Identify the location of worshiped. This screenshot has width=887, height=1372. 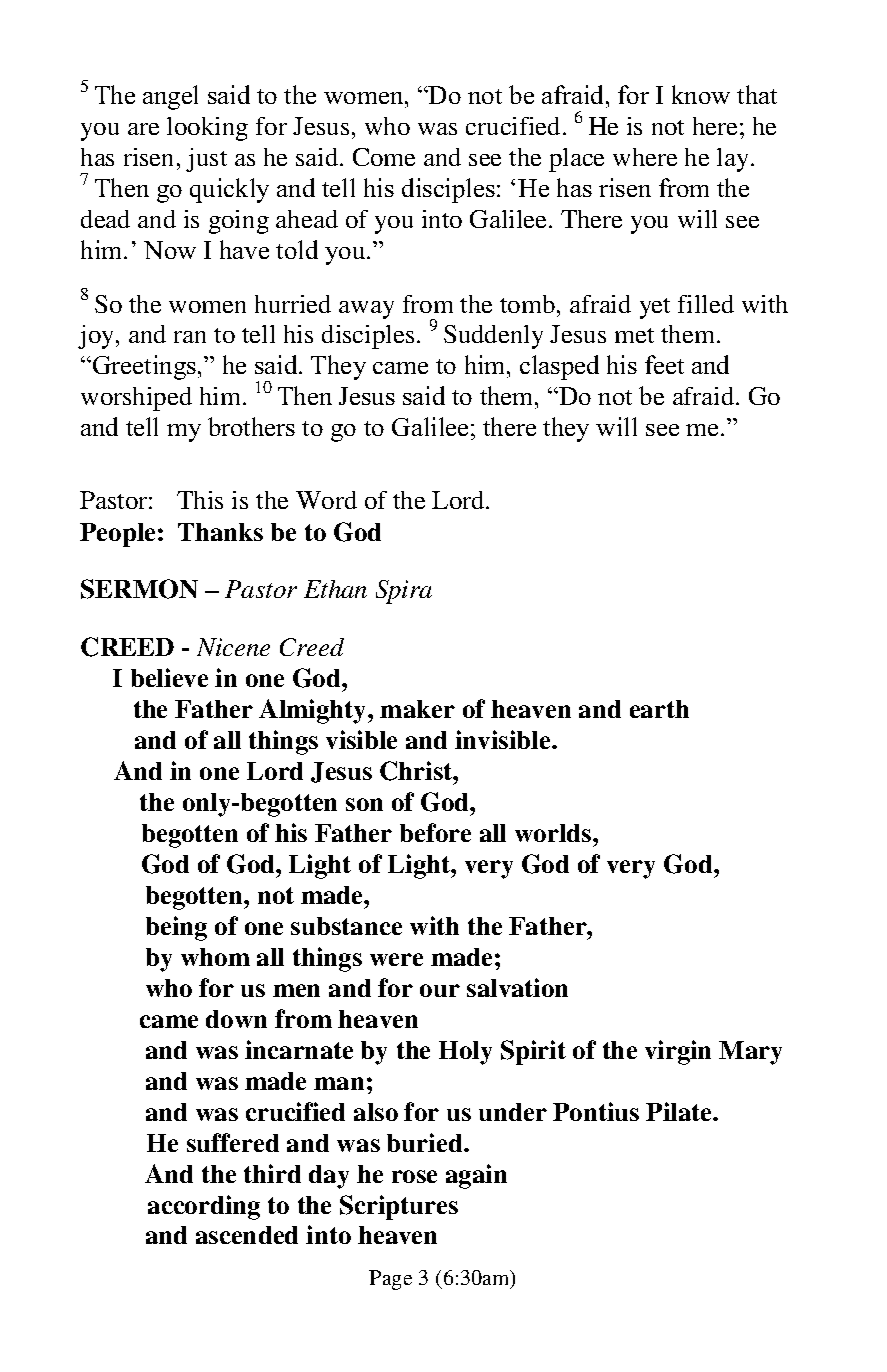
(136, 399).
